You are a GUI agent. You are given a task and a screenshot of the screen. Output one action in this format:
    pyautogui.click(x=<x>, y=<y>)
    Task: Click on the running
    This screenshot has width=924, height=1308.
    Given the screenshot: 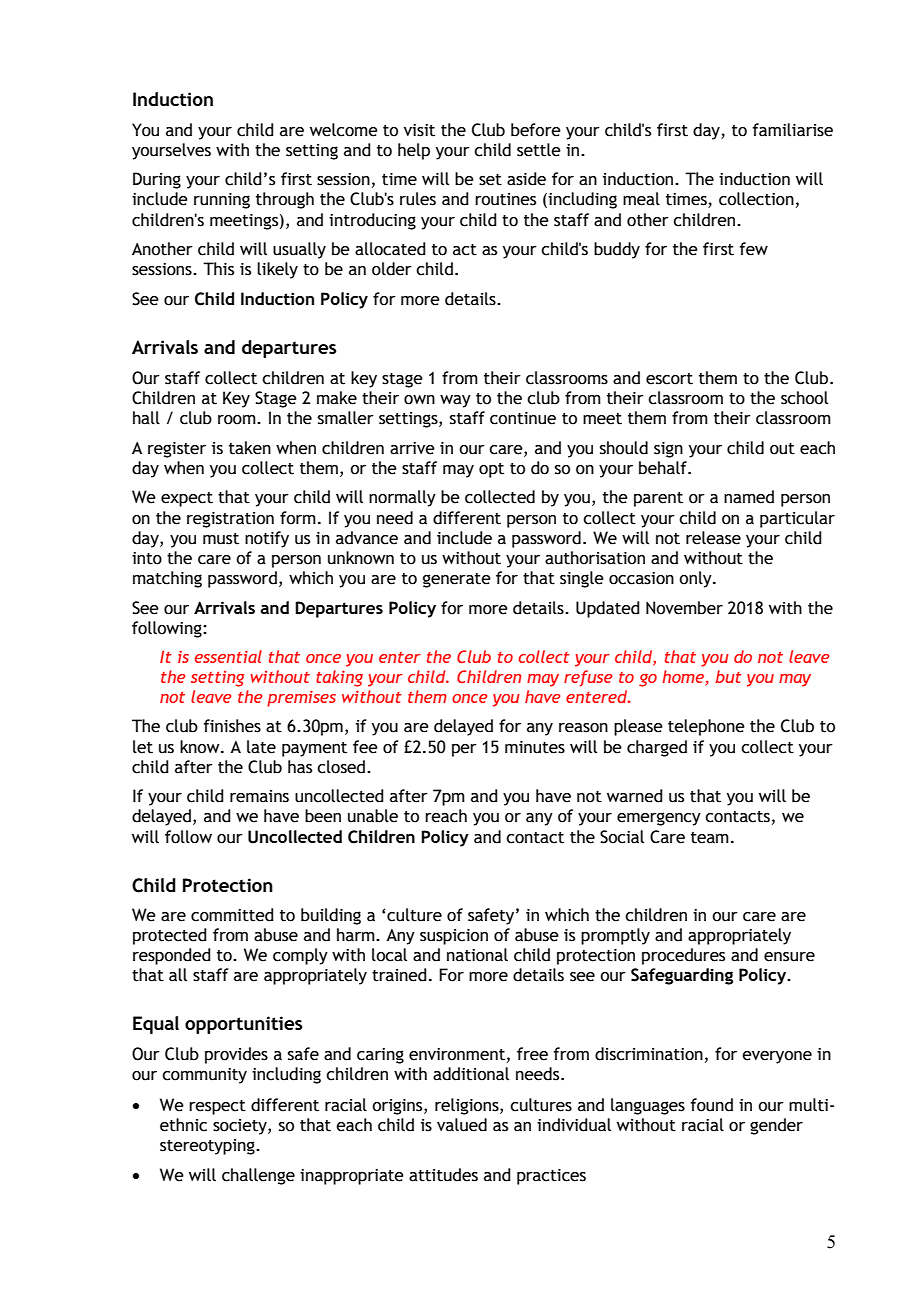 What is the action you would take?
    pyautogui.click(x=222, y=201)
